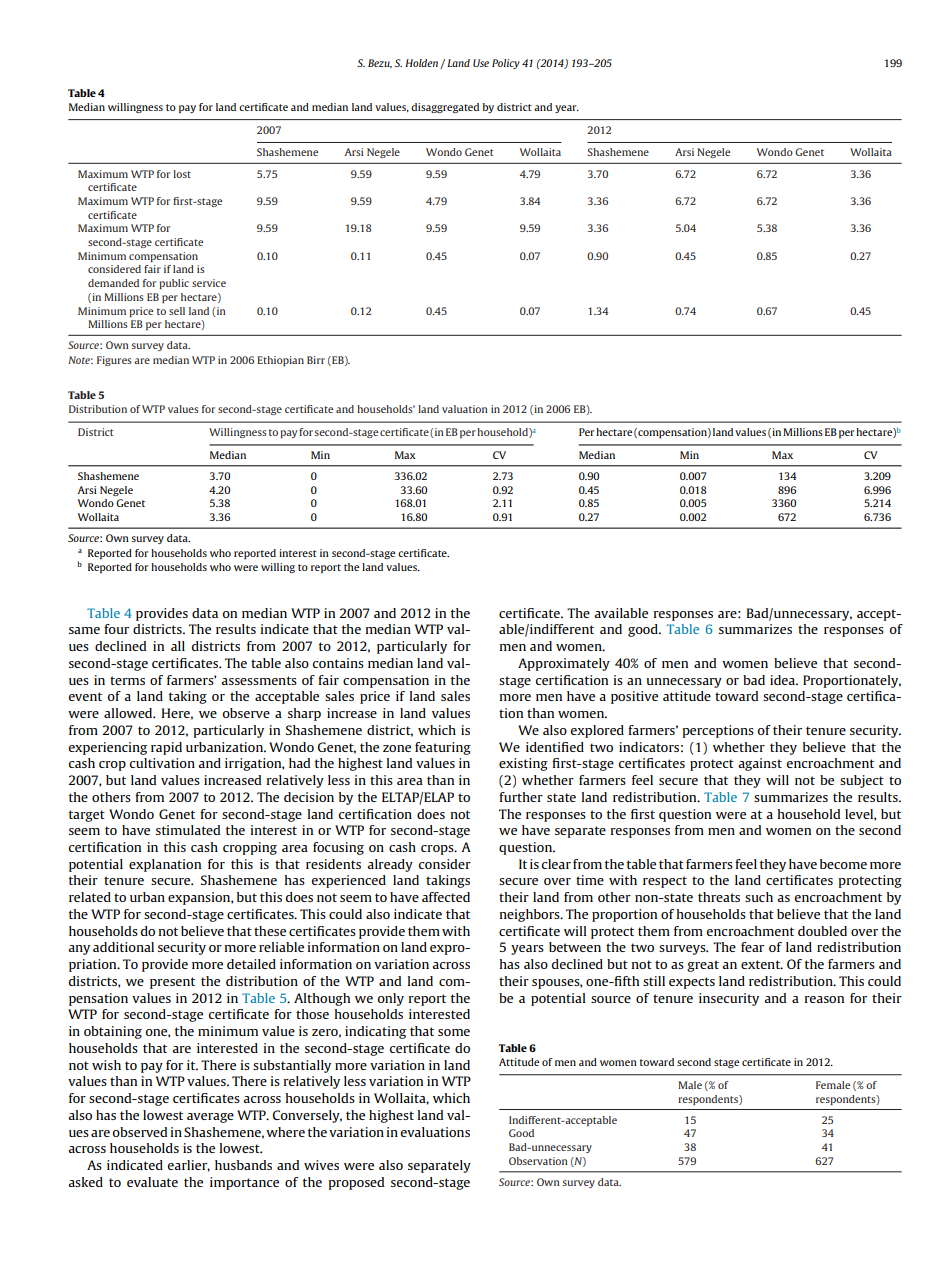 The image size is (952, 1270). I want to click on earlier, so click(189, 1166).
